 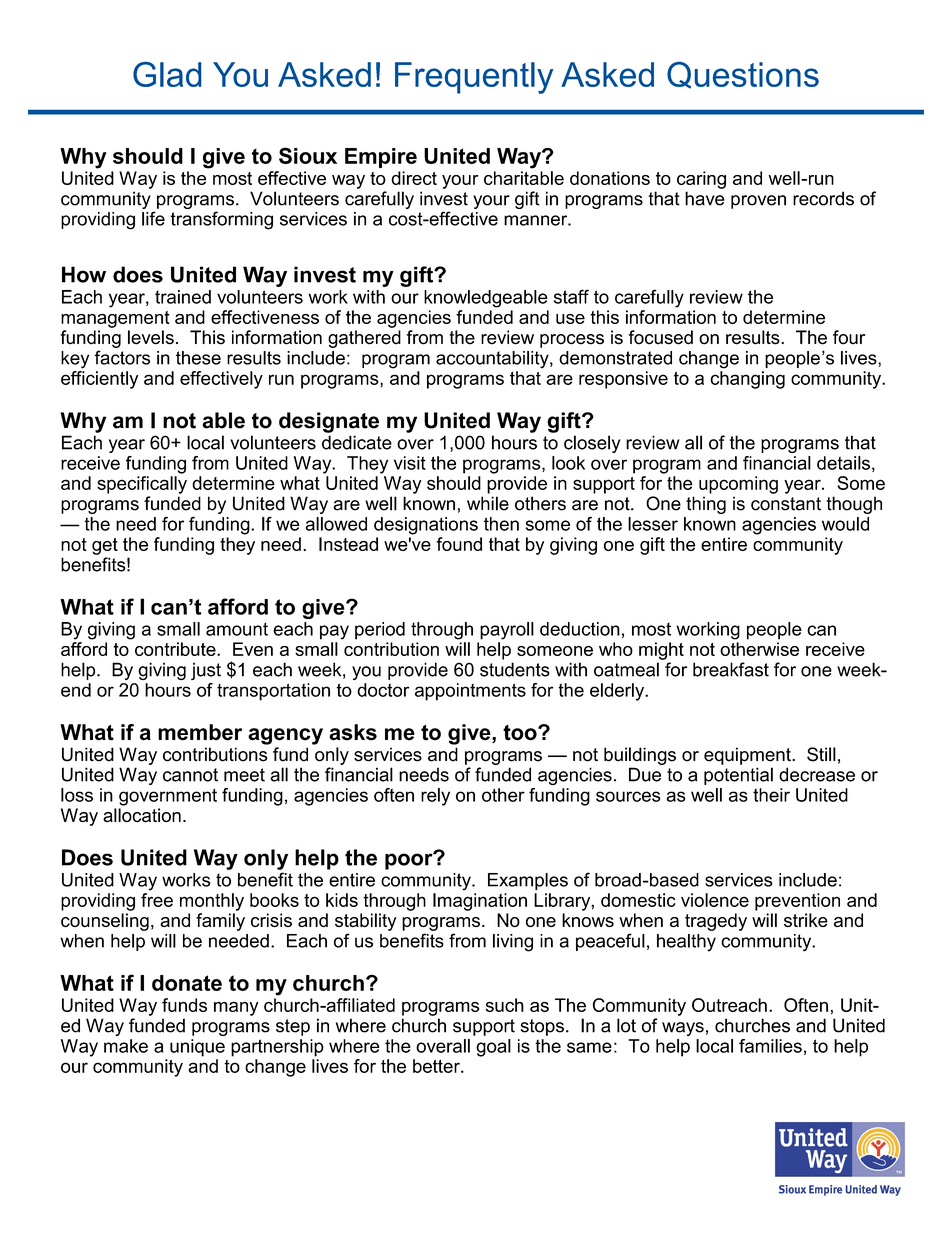 I want to click on found, so click(x=459, y=544).
